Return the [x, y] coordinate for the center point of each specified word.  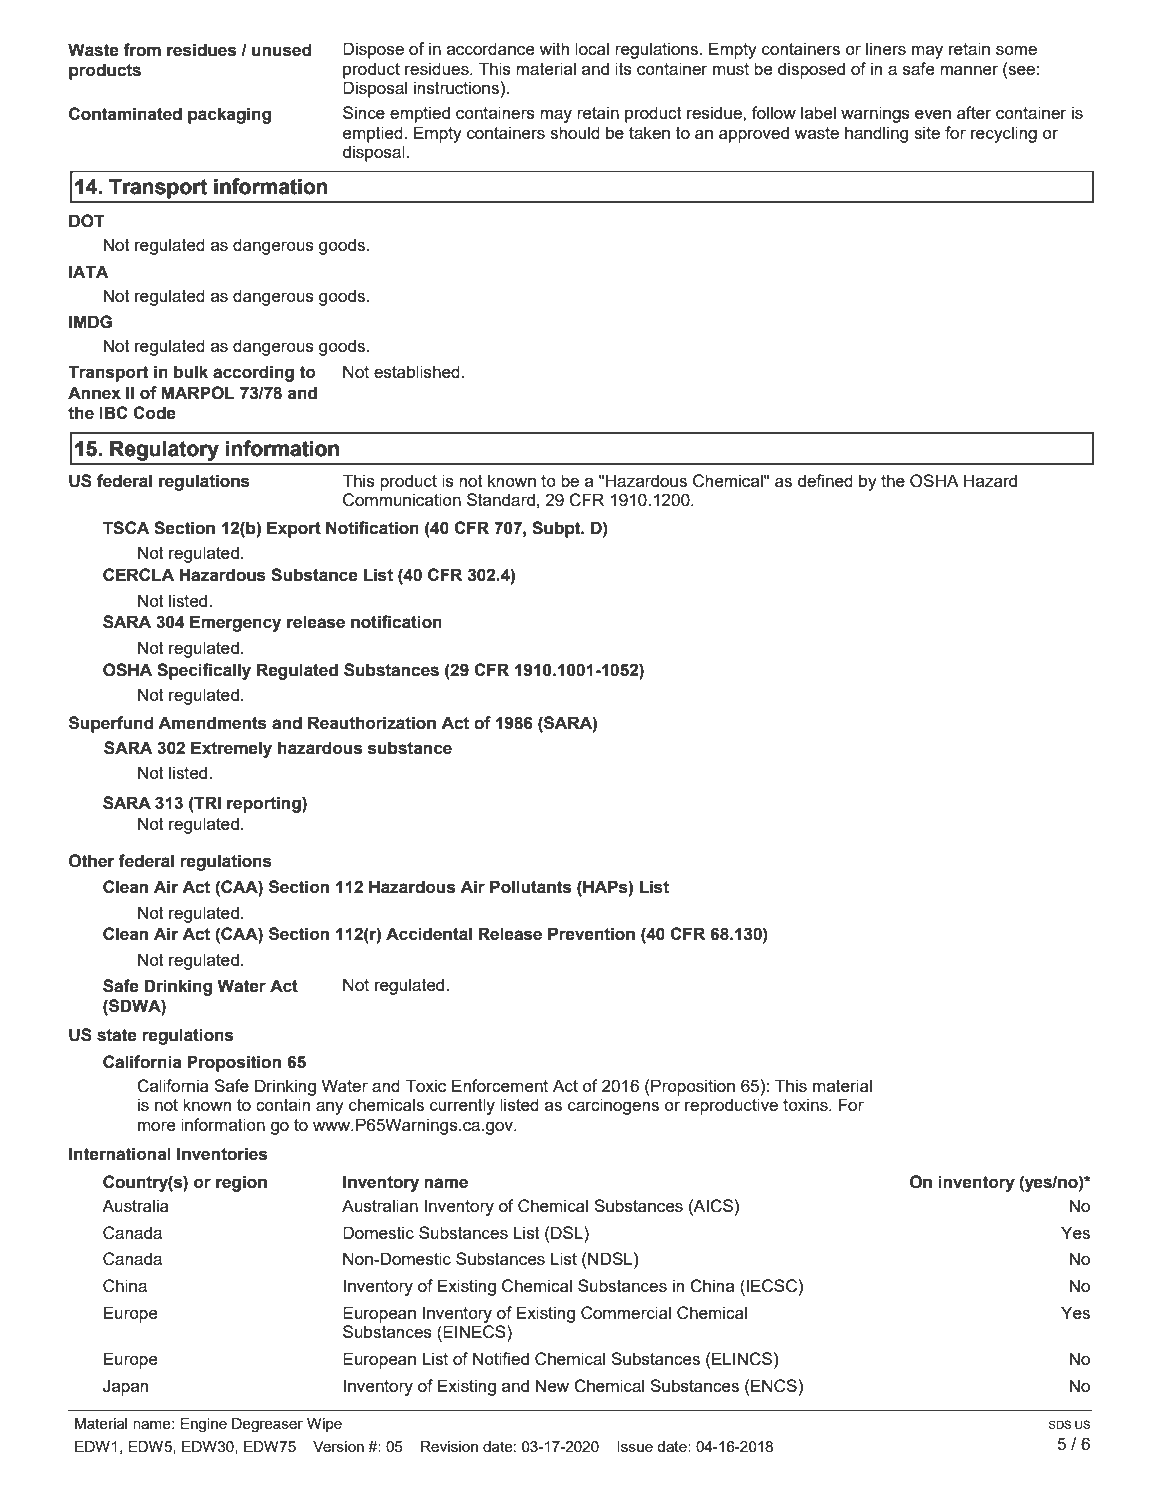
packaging [229, 115]
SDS [1060, 1424]
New [552, 1385]
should [575, 132]
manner [969, 70]
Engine [203, 1425]
